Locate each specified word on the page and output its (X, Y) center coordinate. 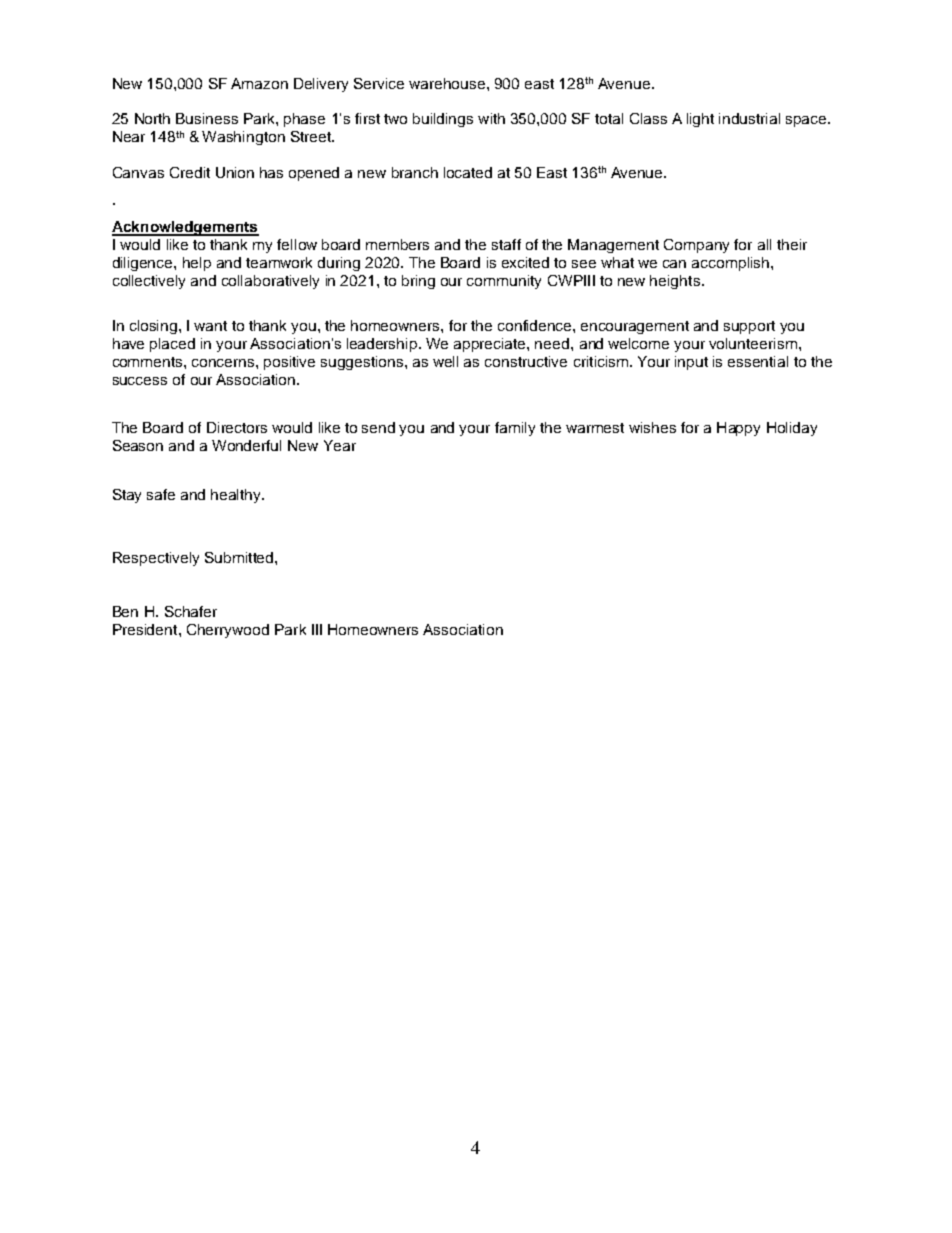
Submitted (240, 557)
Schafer (191, 611)
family (515, 429)
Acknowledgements (185, 228)
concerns (224, 363)
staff (506, 244)
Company (696, 246)
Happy (738, 429)
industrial (749, 118)
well (445, 361)
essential (758, 361)
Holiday (792, 429)
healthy (237, 496)
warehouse (448, 83)
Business (207, 118)
